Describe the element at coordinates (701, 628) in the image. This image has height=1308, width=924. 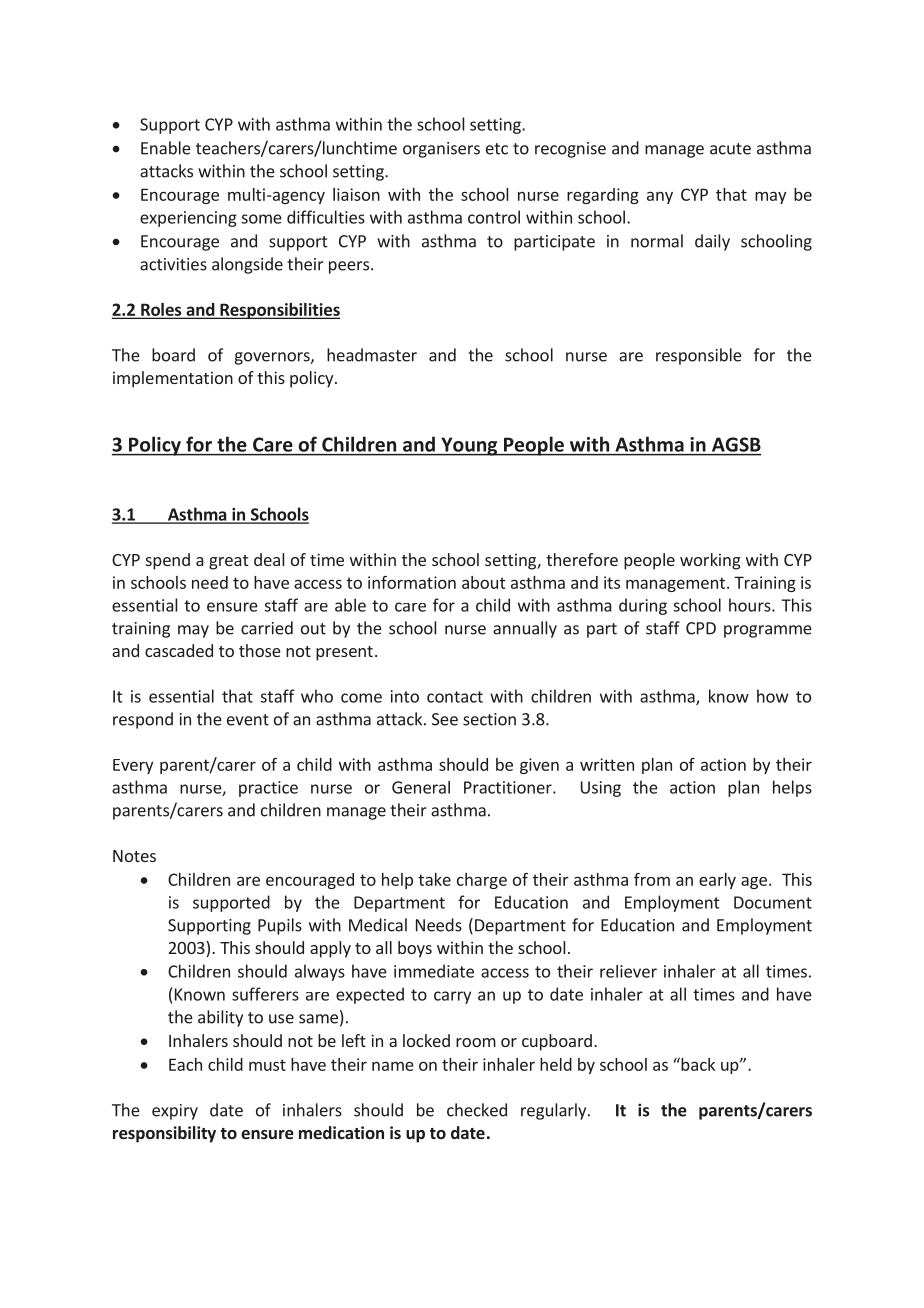
I see `CPD` at that location.
